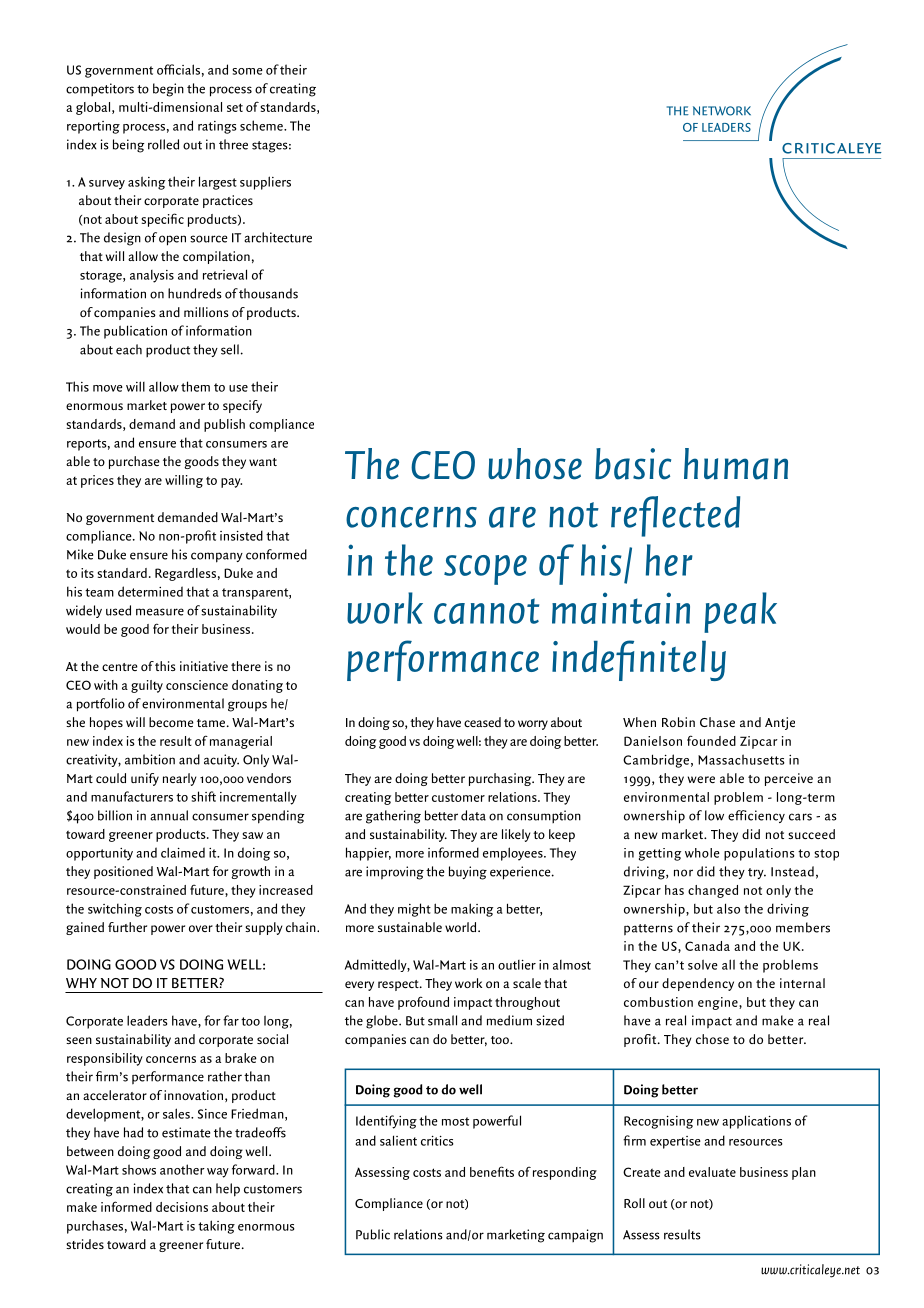  Describe the element at coordinates (168, 90) in the page. I see `begin` at that location.
